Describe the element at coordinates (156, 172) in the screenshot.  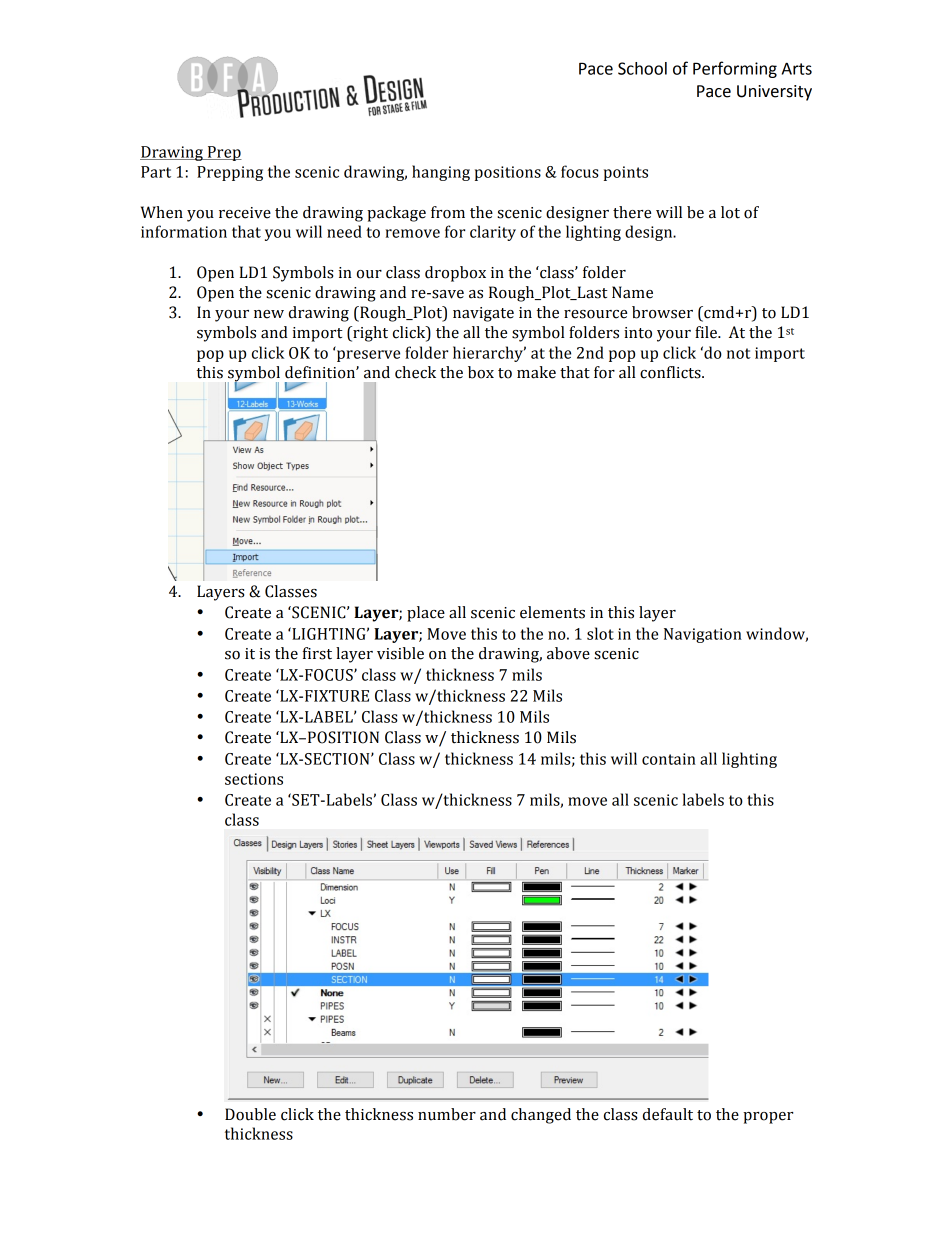
I see `Part` at that location.
